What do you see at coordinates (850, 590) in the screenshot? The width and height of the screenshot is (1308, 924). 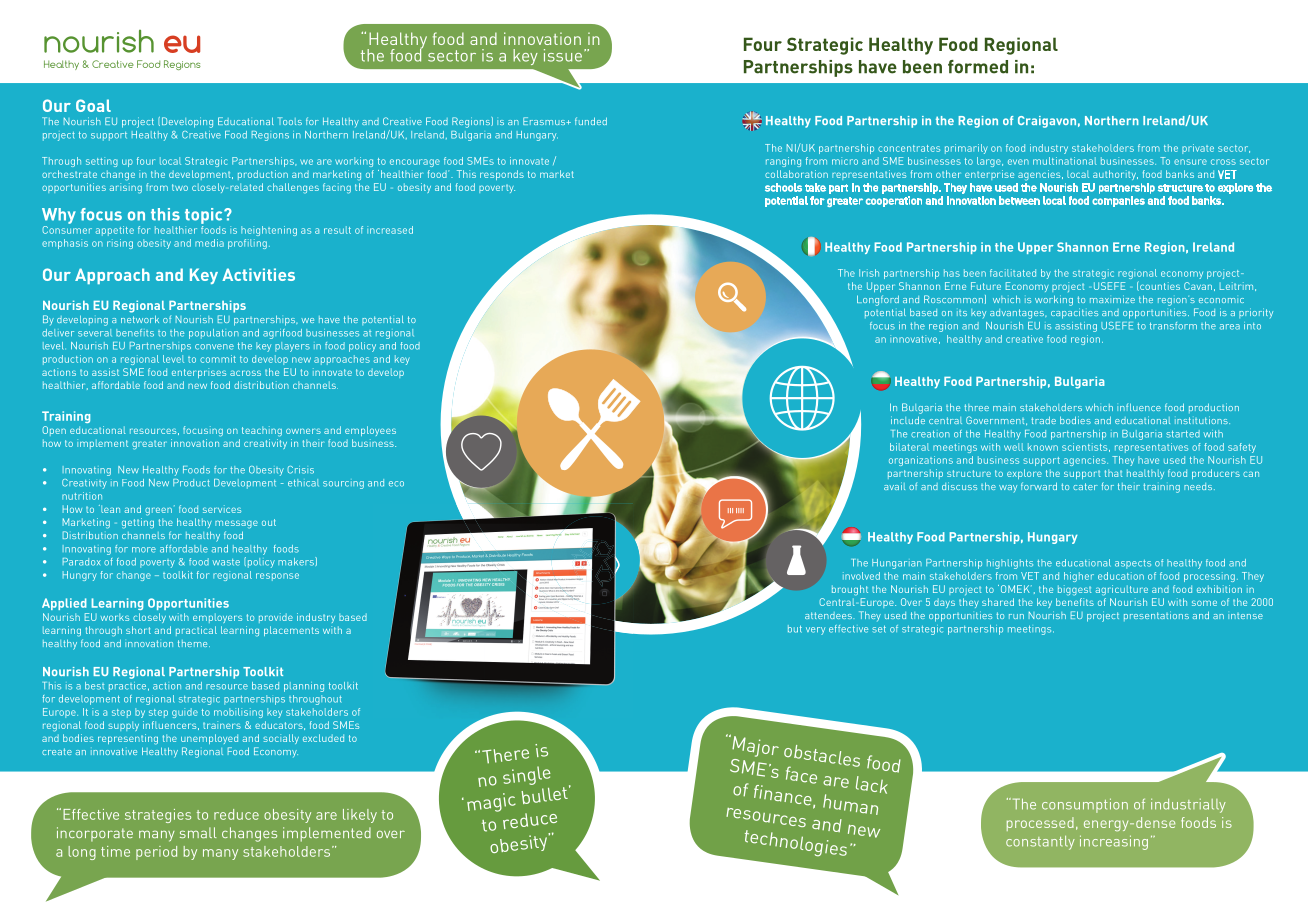 I see `brought` at bounding box center [850, 590].
